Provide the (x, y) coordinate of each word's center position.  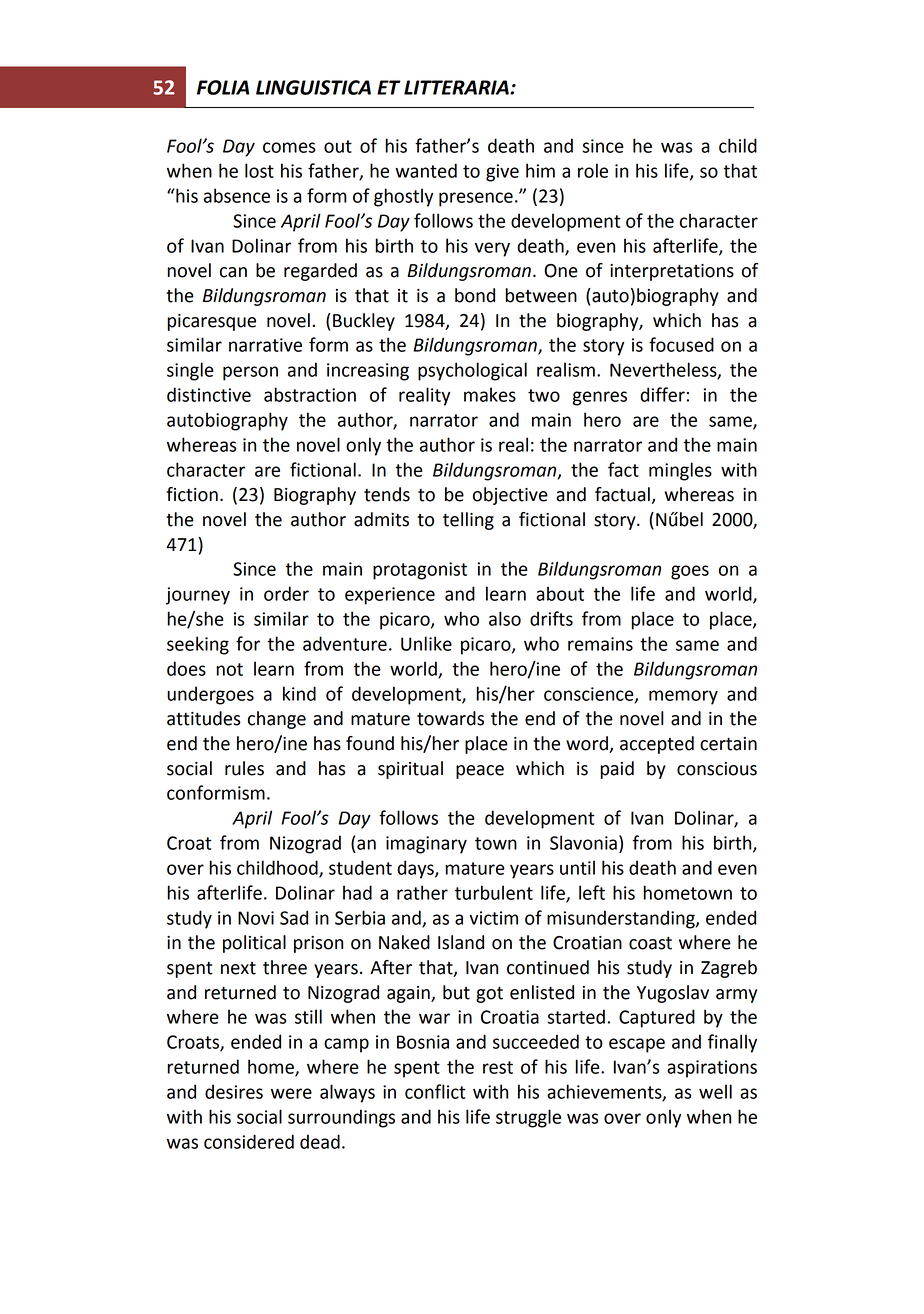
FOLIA (223, 87)
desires (234, 1091)
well (715, 1091)
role (593, 170)
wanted (426, 170)
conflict (435, 1091)
